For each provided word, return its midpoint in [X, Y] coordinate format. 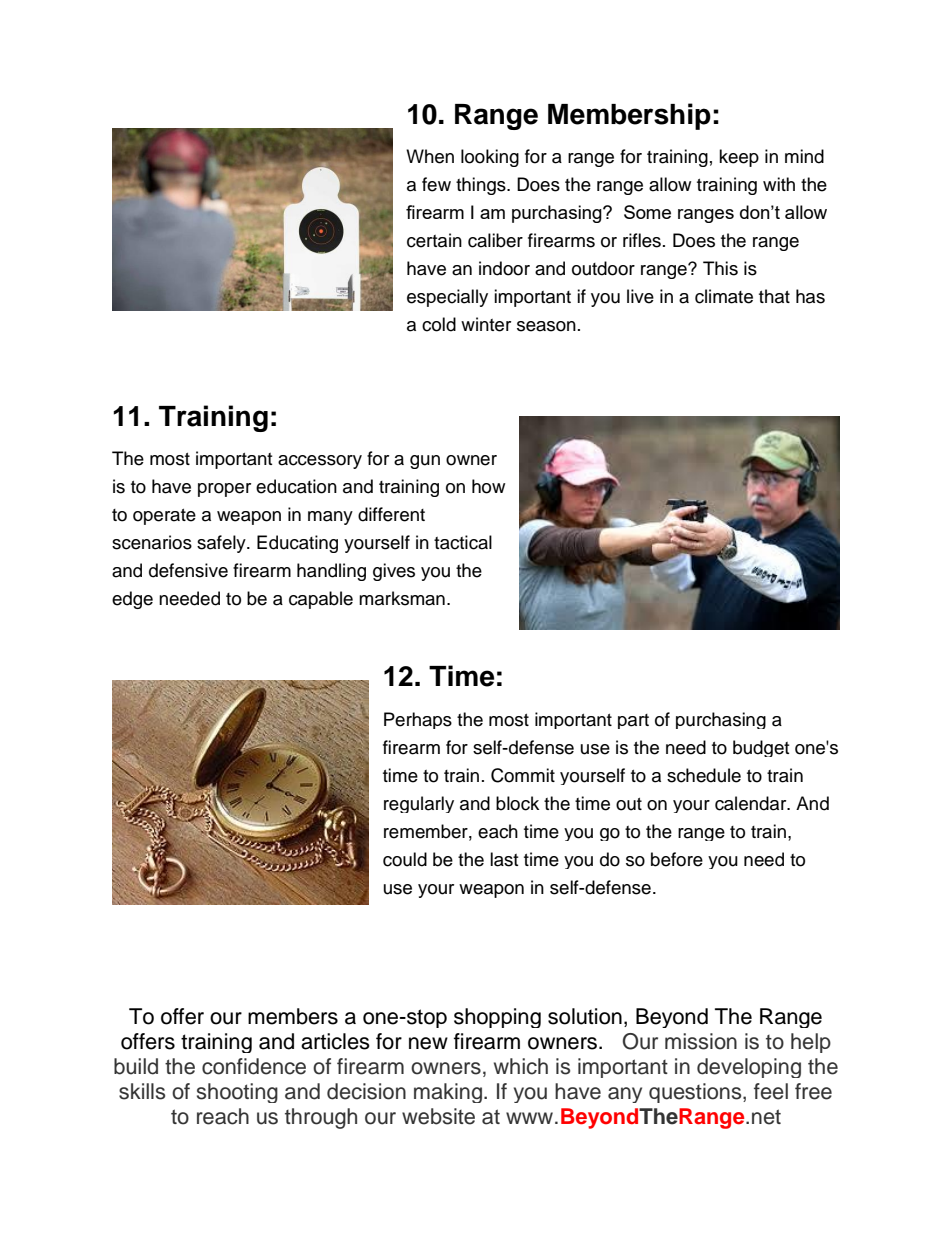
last [504, 859]
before [677, 859]
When [430, 156]
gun [425, 462]
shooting [237, 1093]
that [774, 296]
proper [224, 490]
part [633, 721]
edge [132, 600]
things [482, 186]
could [405, 859]
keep [739, 158]
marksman [402, 598]
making [448, 1093]
